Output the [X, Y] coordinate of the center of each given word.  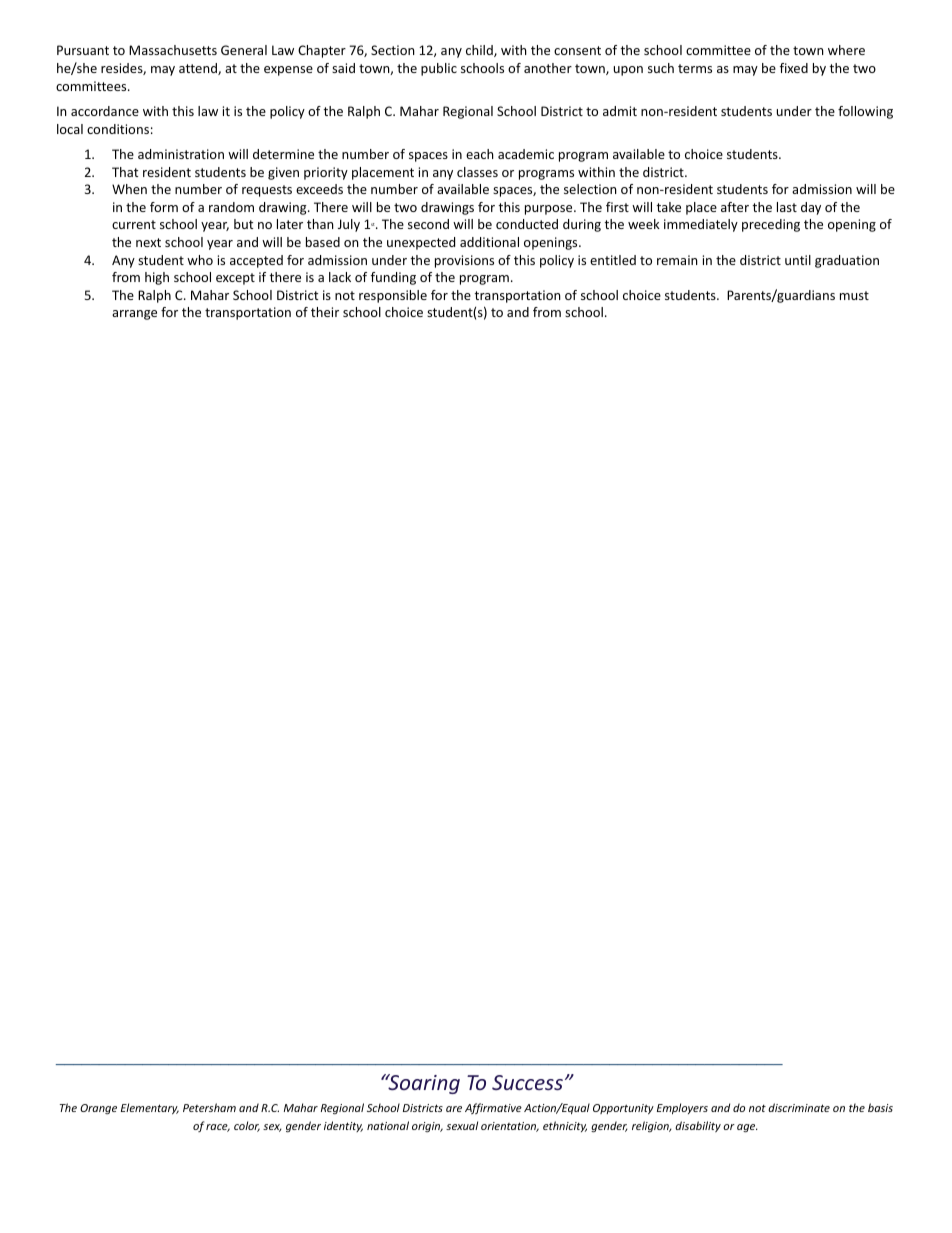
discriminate [799, 1107]
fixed [794, 68]
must [854, 295]
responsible [393, 296]
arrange [134, 315]
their [325, 312]
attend [199, 69]
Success [527, 1082]
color [247, 1126]
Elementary [150, 1108]
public [439, 69]
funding [393, 278]
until [798, 260]
